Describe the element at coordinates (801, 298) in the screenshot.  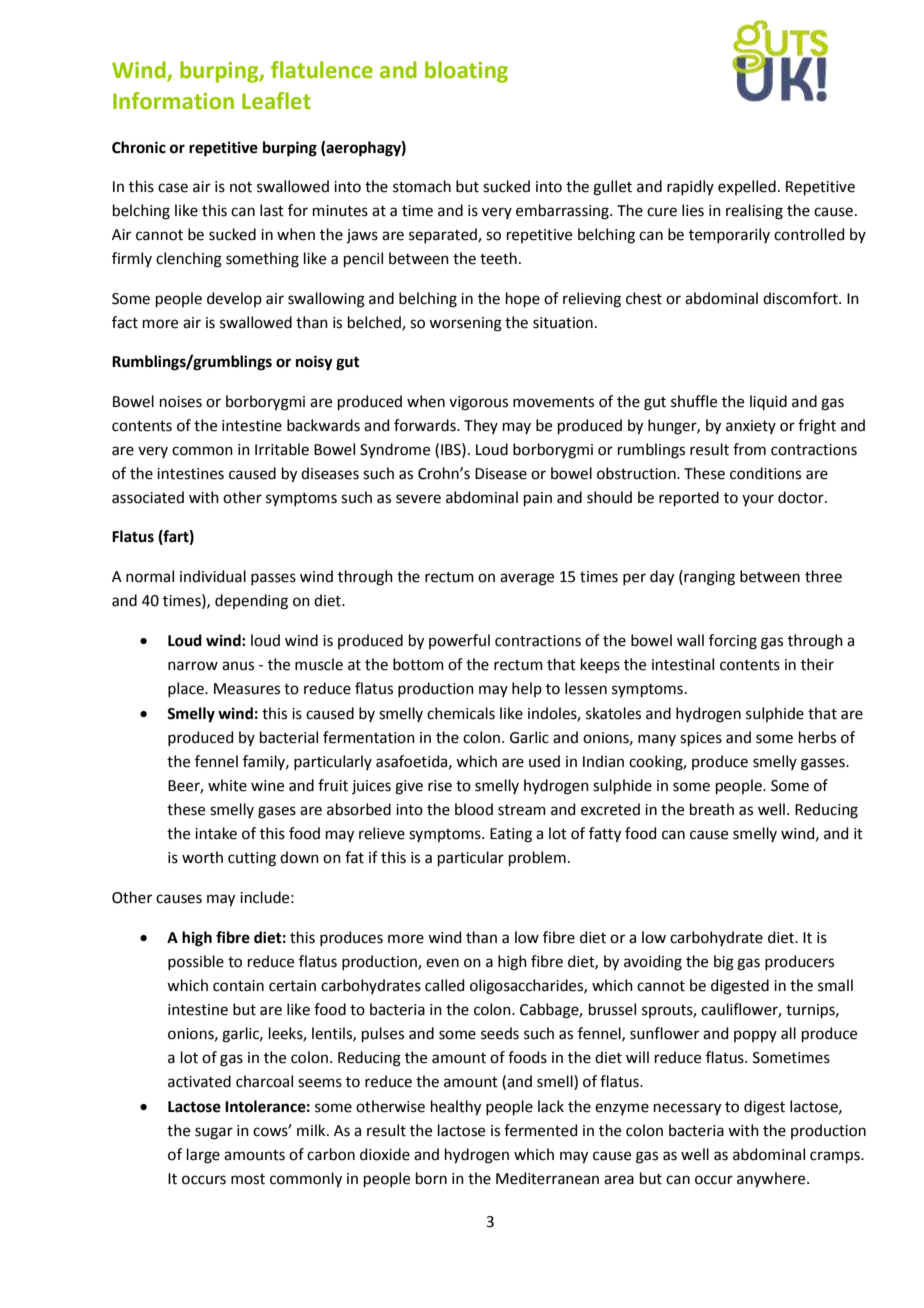
I see `discomfort` at that location.
